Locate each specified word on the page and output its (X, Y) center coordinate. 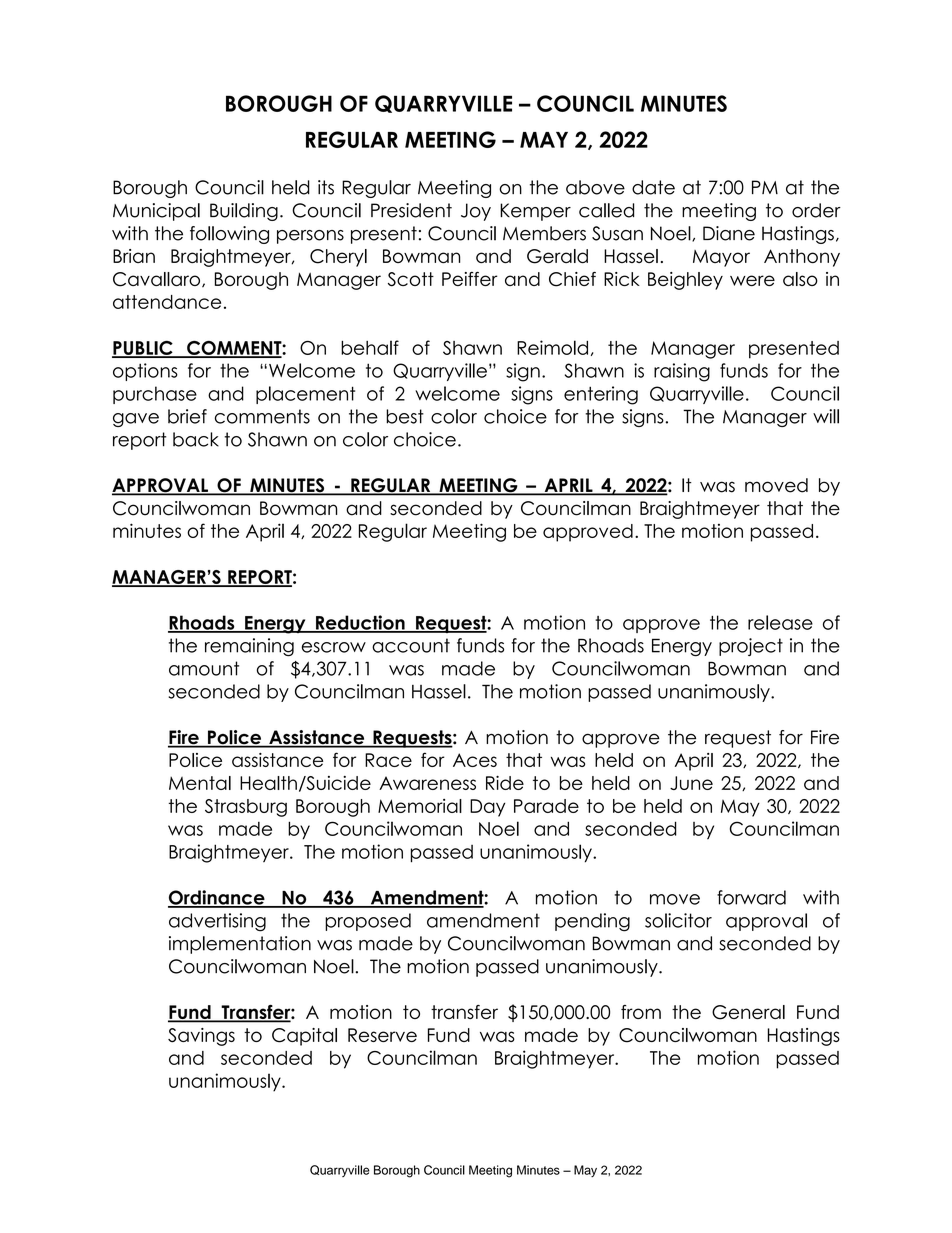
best (405, 416)
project (751, 647)
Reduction (360, 623)
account (411, 645)
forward (751, 897)
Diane (729, 233)
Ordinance (217, 898)
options (145, 372)
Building (244, 212)
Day (487, 808)
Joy (476, 212)
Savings (201, 1037)
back (196, 439)
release (780, 622)
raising (682, 372)
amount (204, 668)
